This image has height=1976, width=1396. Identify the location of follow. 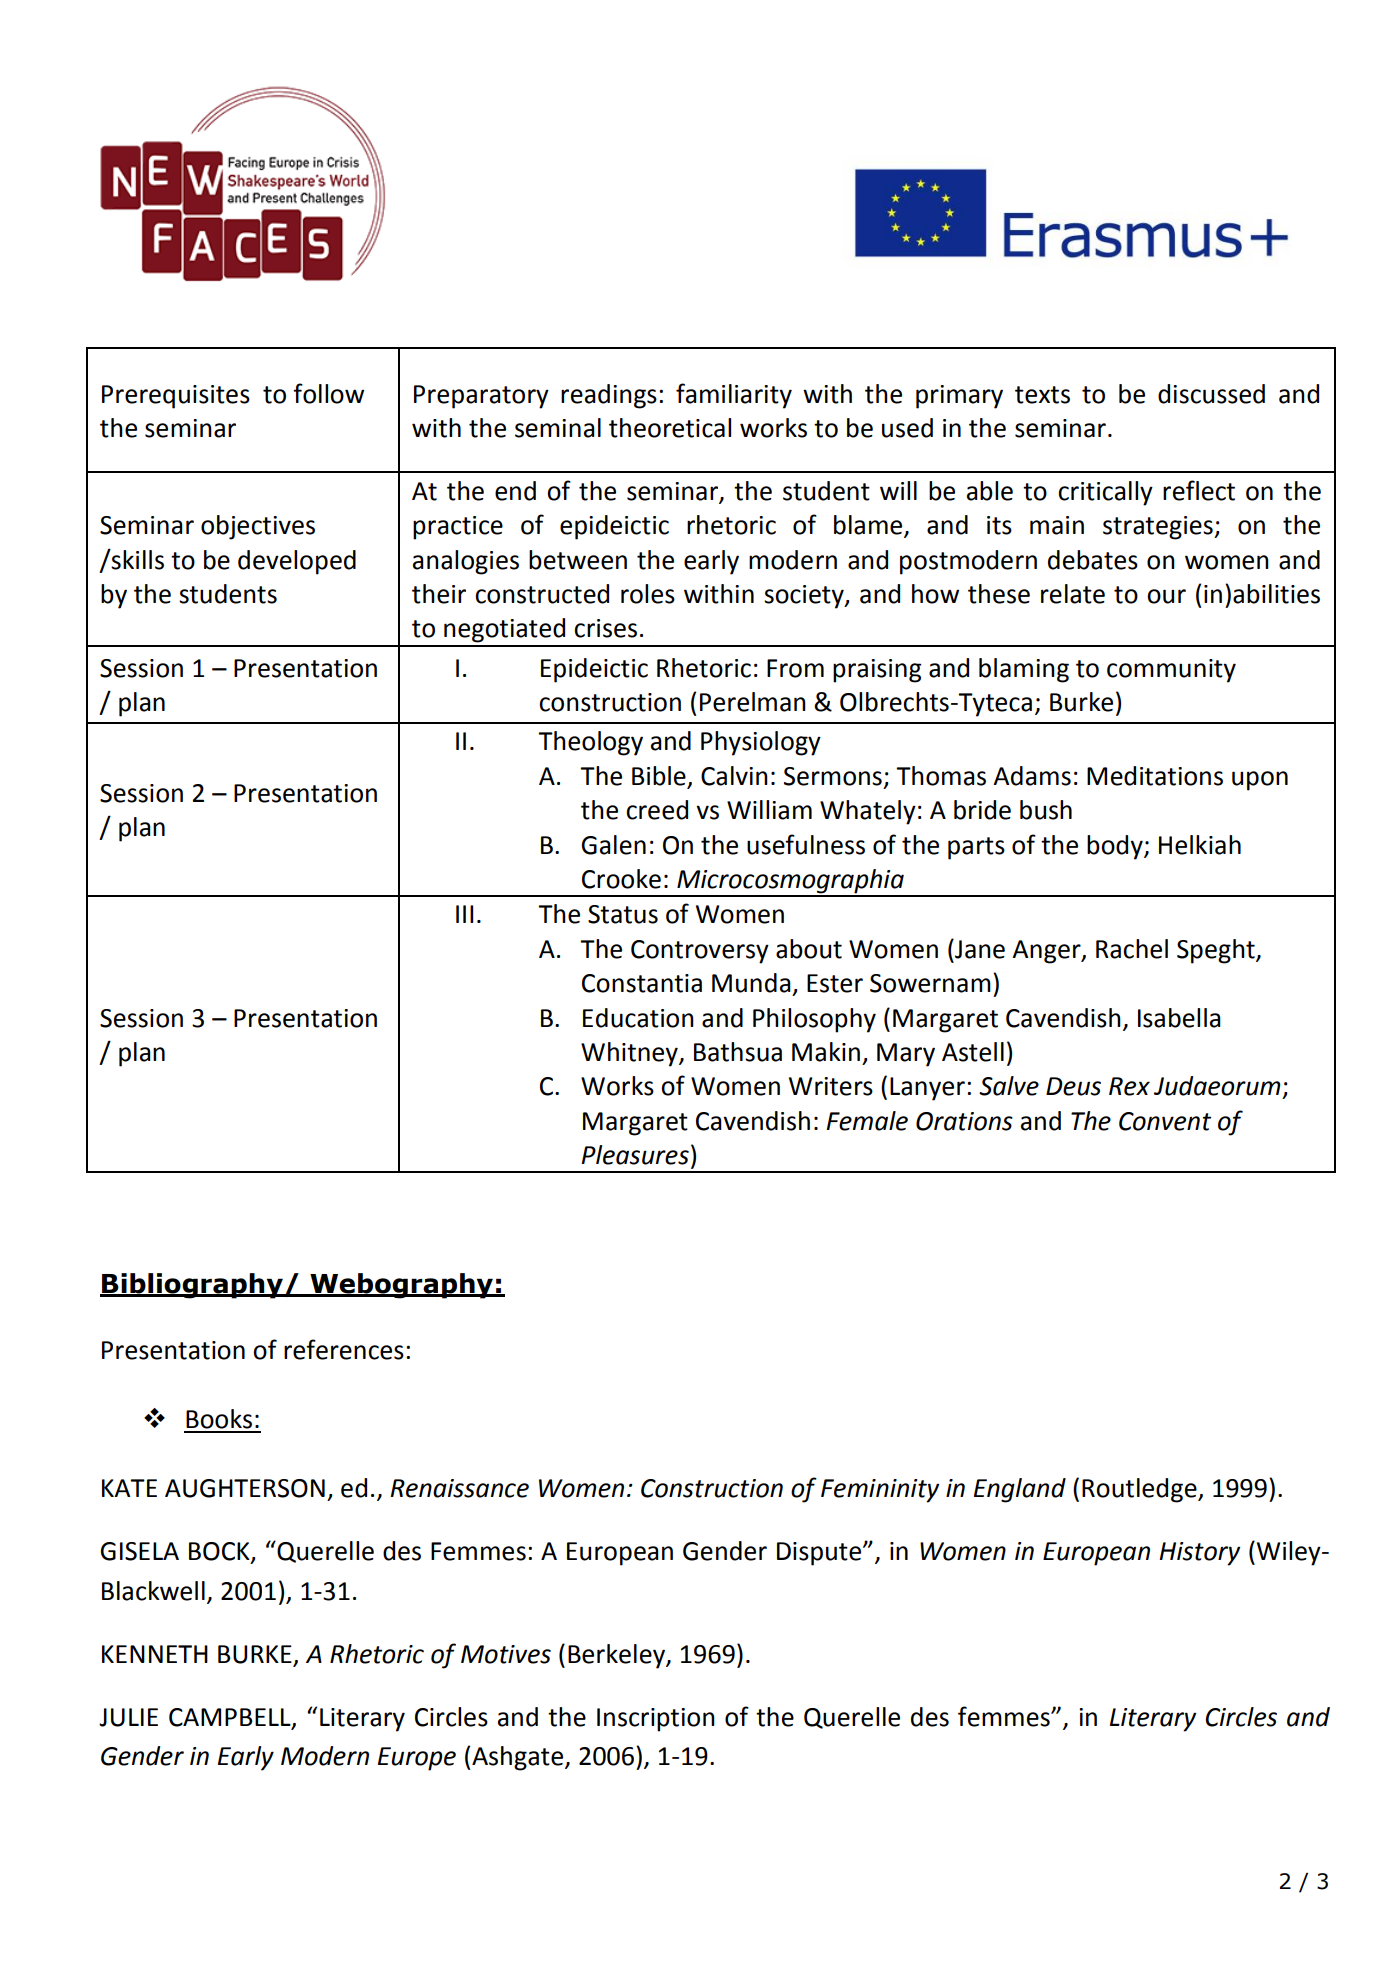
(328, 393).
